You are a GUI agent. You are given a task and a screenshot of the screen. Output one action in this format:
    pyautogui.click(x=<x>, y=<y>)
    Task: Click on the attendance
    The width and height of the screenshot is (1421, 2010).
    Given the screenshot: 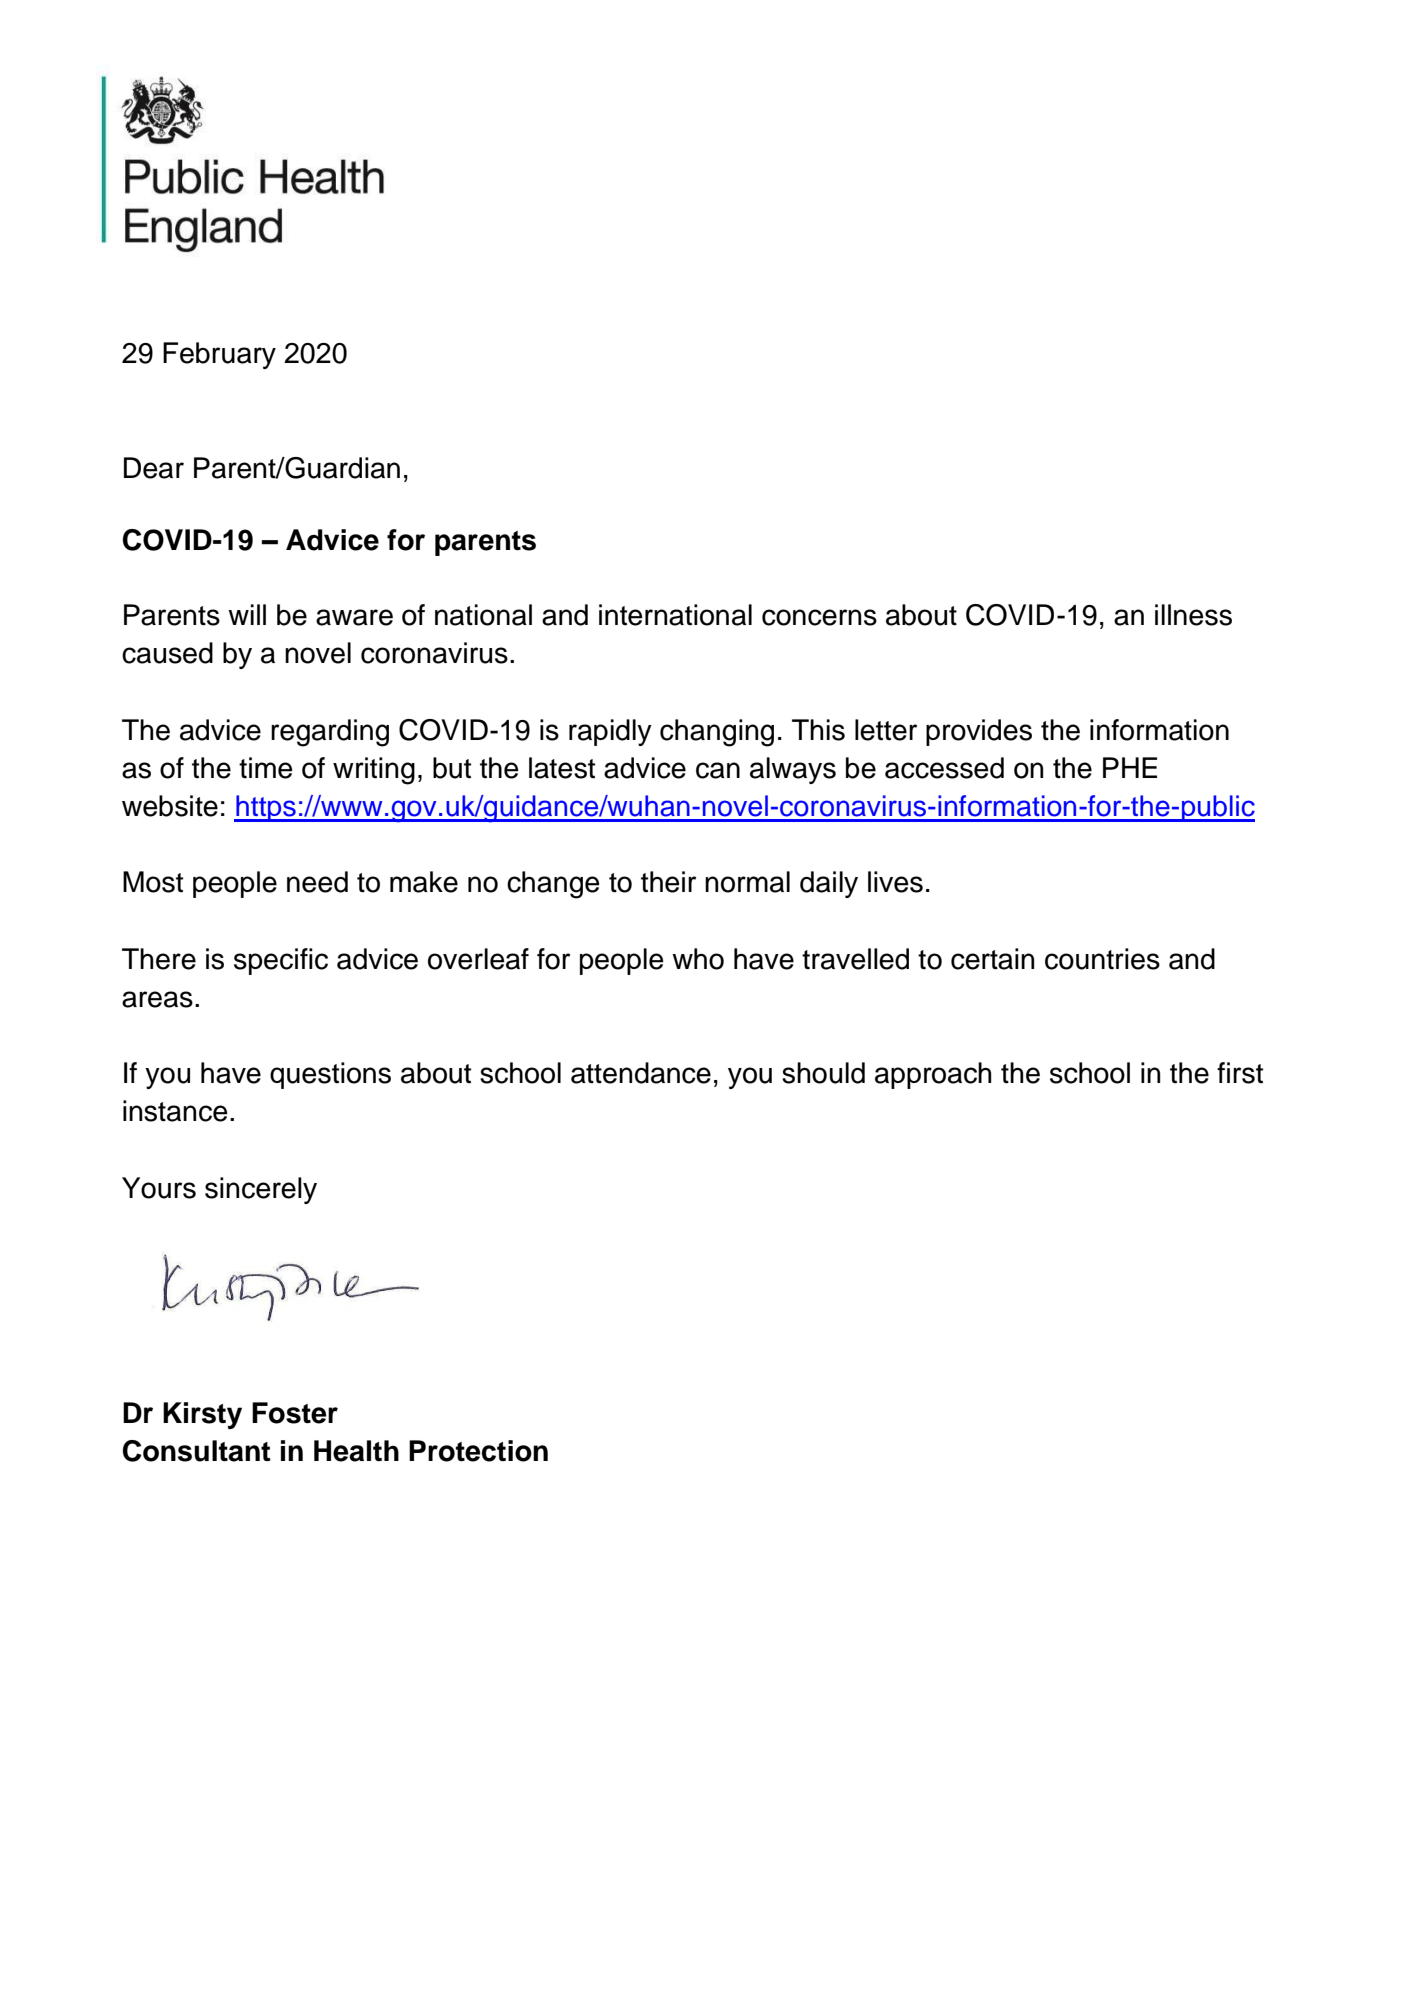 What is the action you would take?
    pyautogui.click(x=641, y=1073)
